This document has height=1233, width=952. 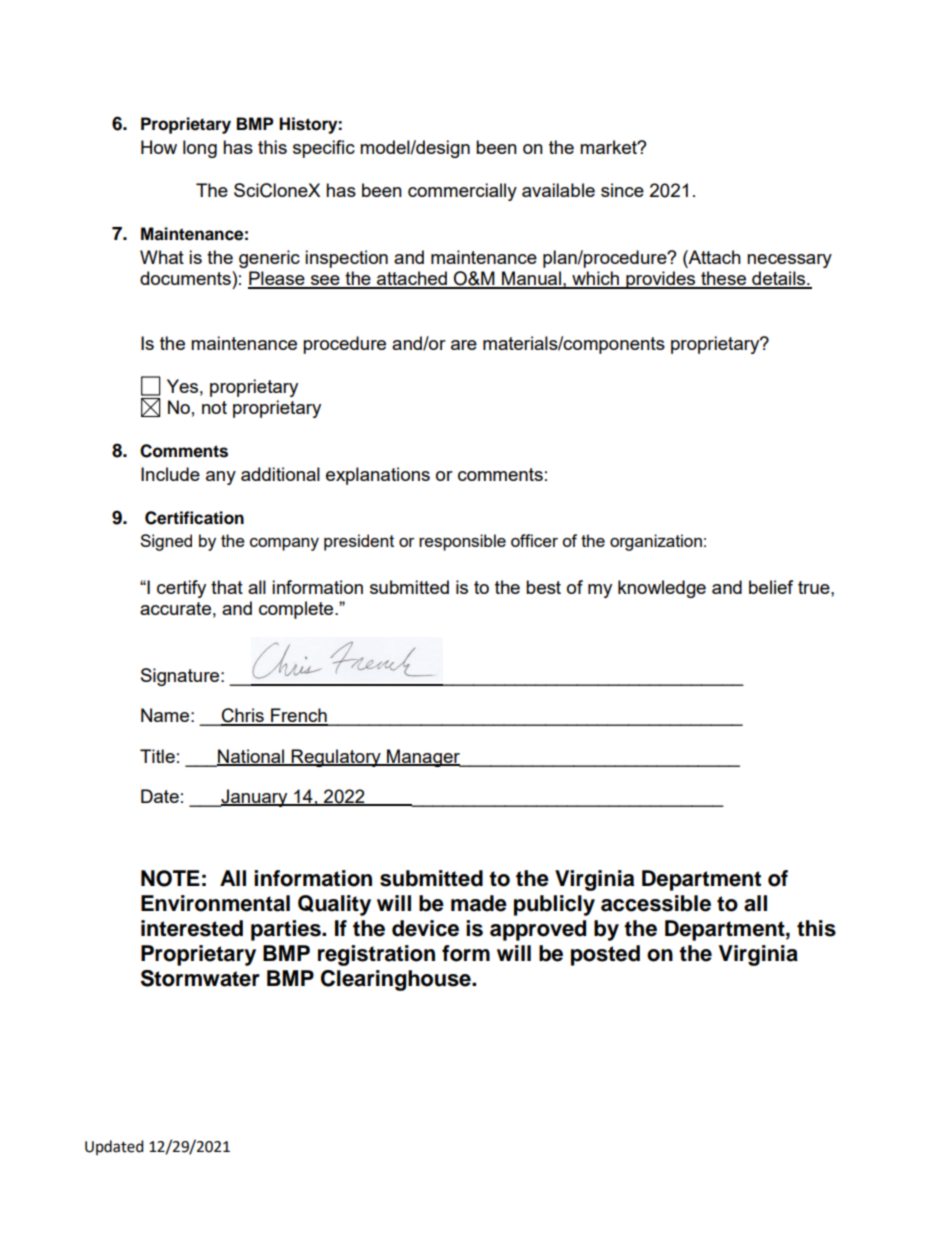 I want to click on that, so click(x=227, y=587).
